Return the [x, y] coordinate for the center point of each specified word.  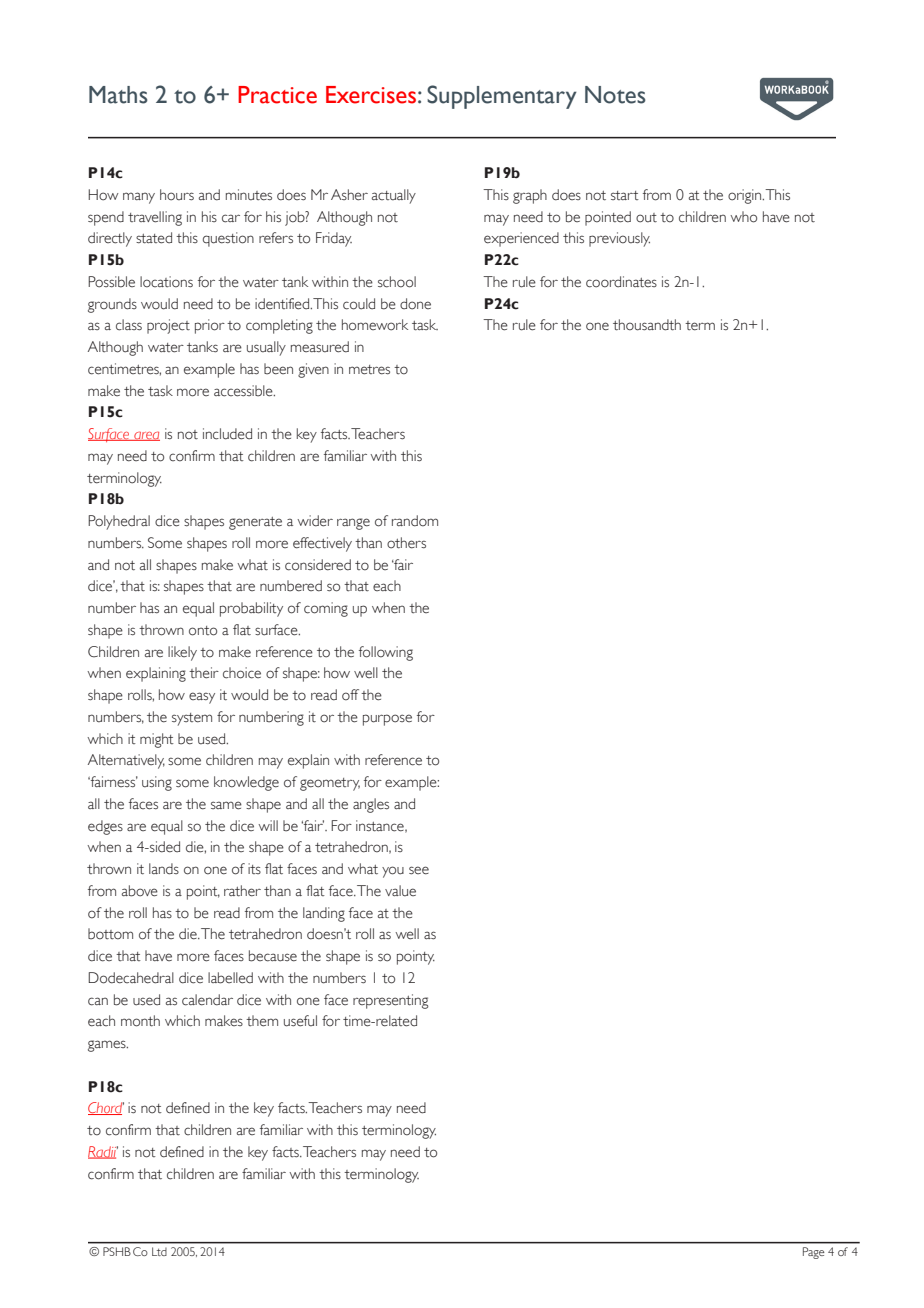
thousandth [647, 325]
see [419, 870]
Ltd [159, 1251]
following [386, 653]
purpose [387, 720]
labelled [230, 978]
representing [390, 1001]
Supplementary [502, 97]
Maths [118, 95]
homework [375, 325]
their [204, 673]
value [400, 891]
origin [746, 196]
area [146, 436]
